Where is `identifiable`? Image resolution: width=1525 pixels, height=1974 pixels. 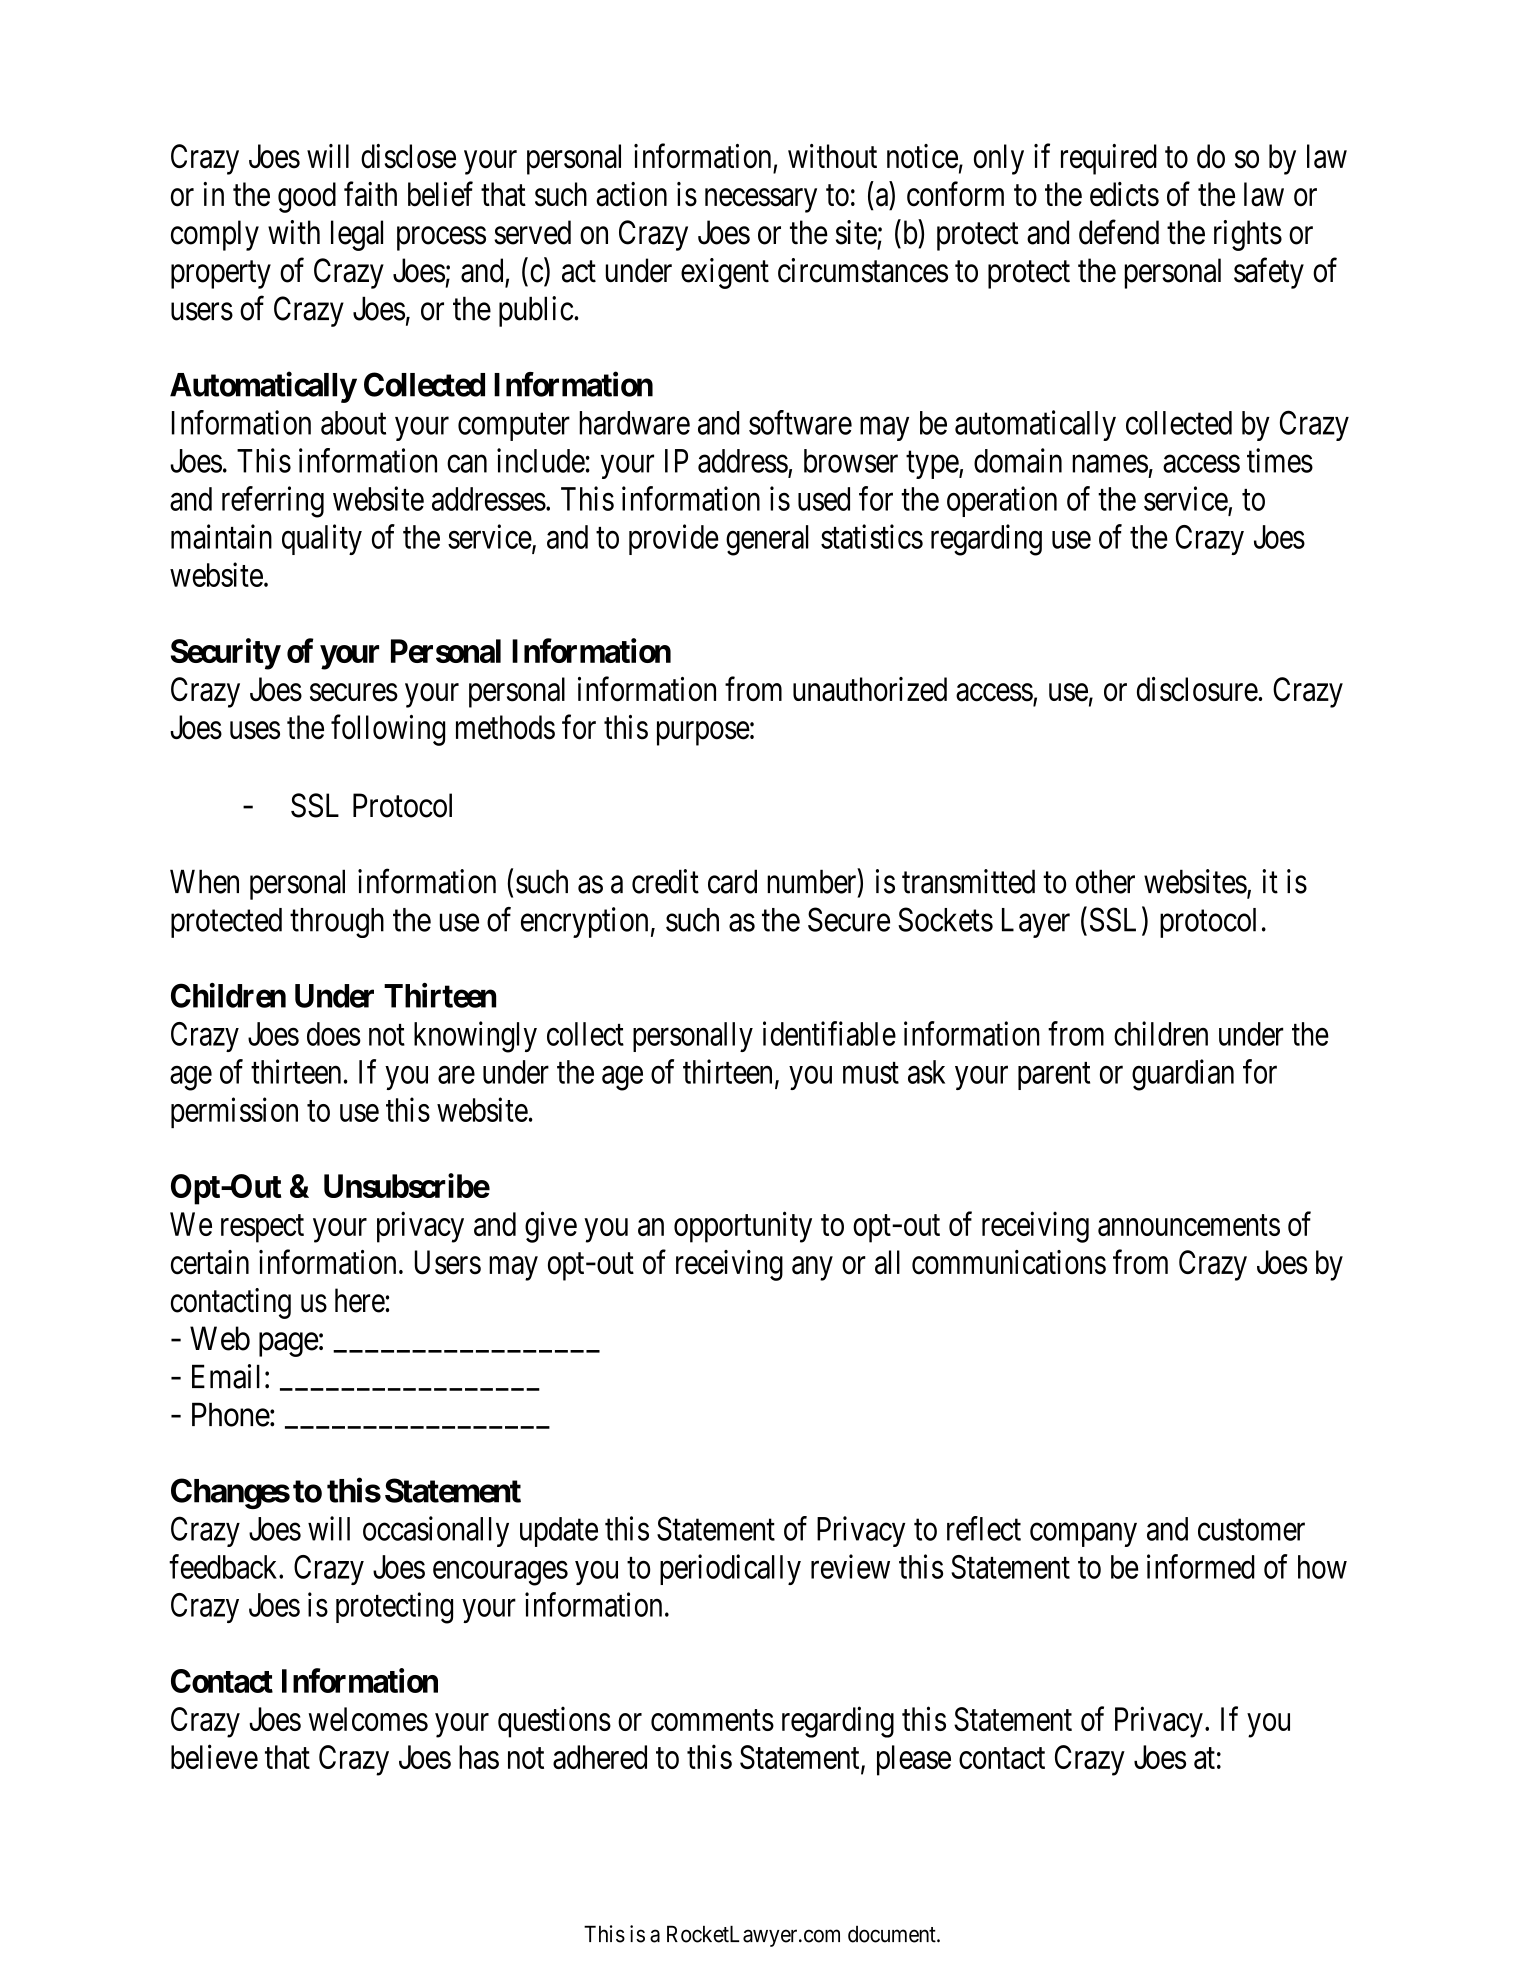
identifiable is located at coordinates (829, 1033).
